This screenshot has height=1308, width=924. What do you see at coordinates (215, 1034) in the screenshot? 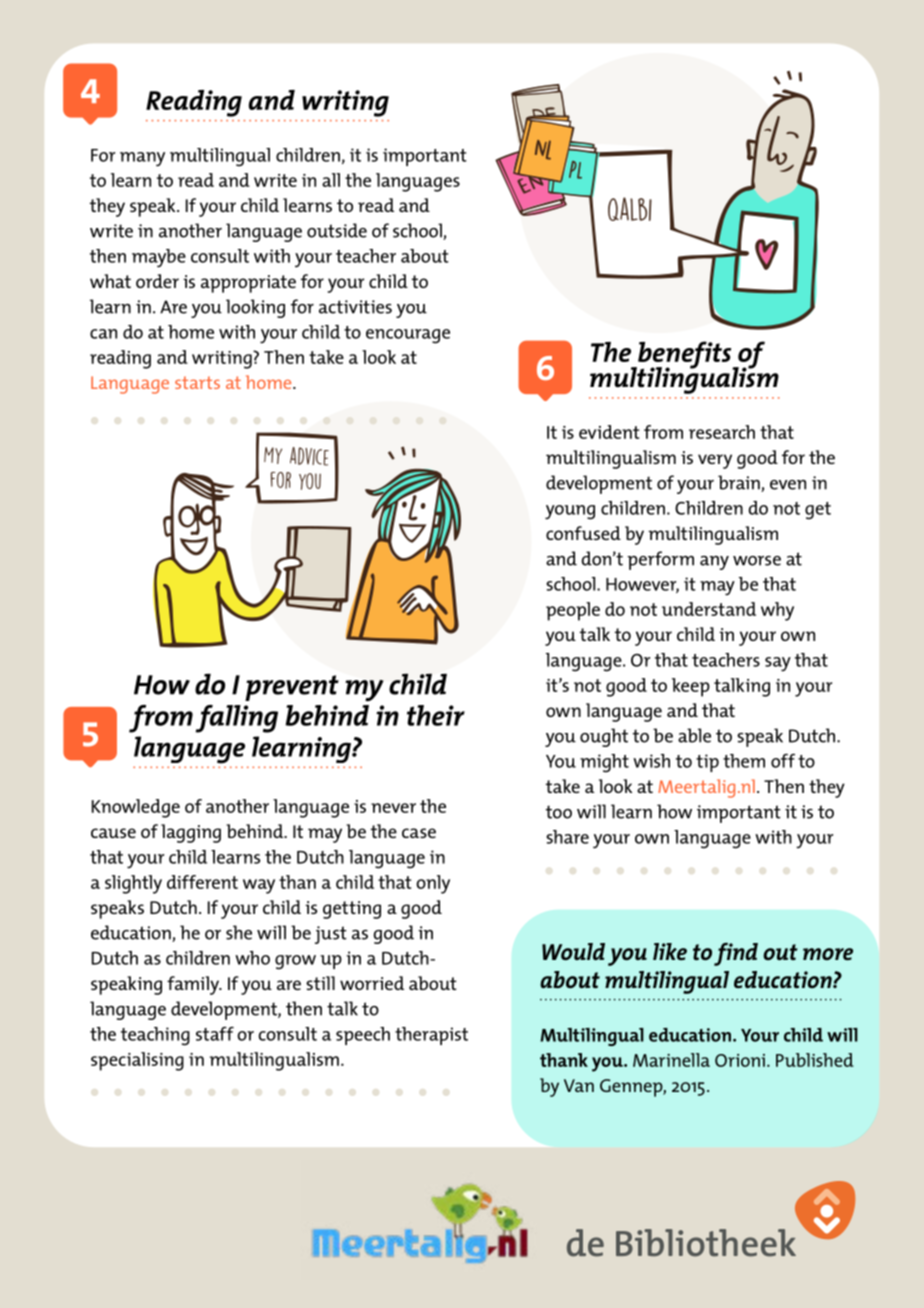
I see `staff` at bounding box center [215, 1034].
